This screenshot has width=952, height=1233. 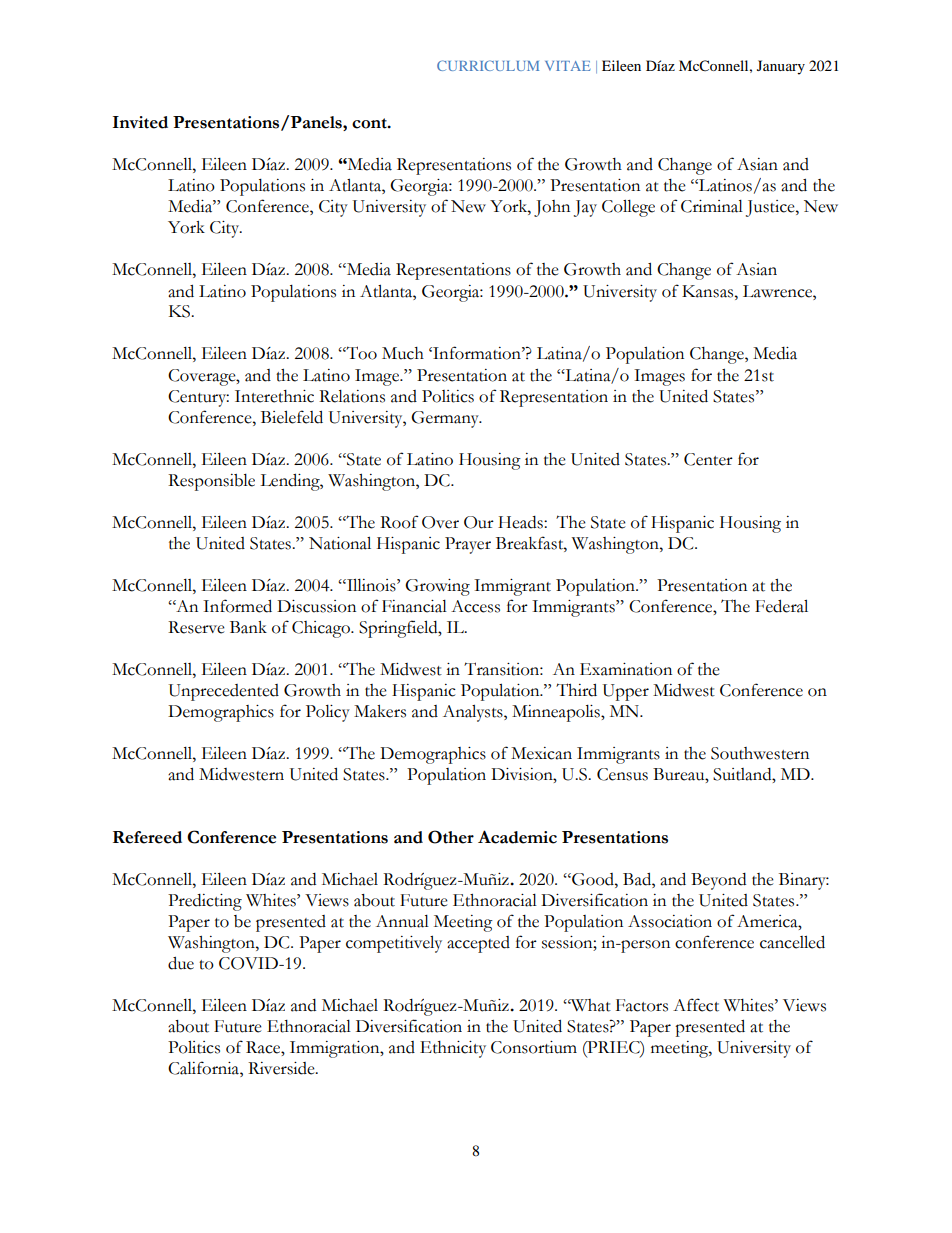 I want to click on Southwestern, so click(x=760, y=753).
